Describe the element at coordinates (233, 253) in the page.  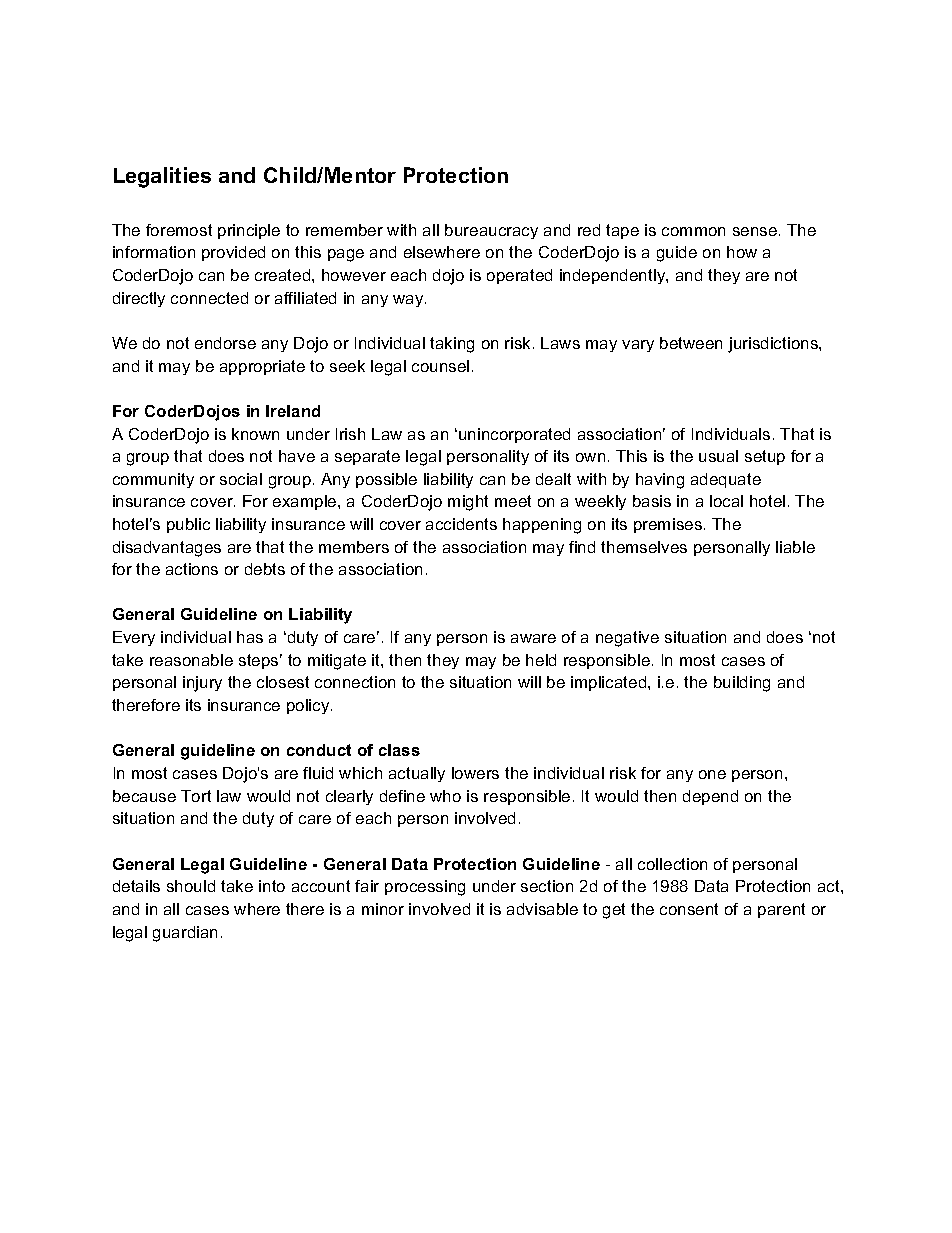
I see `provided` at that location.
